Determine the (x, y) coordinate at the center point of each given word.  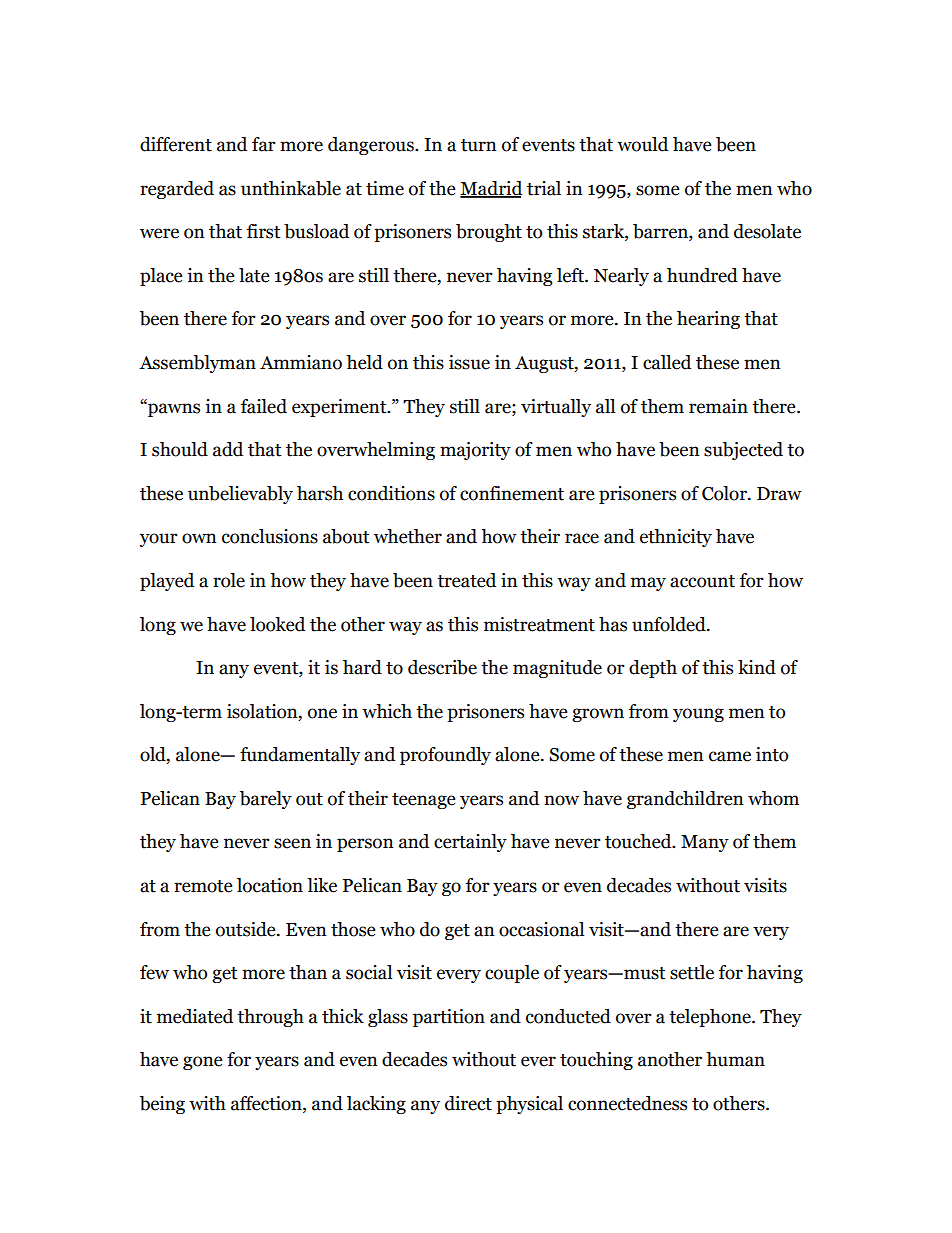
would (642, 144)
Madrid (491, 189)
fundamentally (300, 756)
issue (469, 362)
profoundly (445, 756)
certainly (470, 843)
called (667, 362)
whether (408, 536)
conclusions (270, 536)
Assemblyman (197, 364)
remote (203, 886)
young (698, 715)
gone (203, 1063)
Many (705, 843)
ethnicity (676, 538)
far (264, 144)
